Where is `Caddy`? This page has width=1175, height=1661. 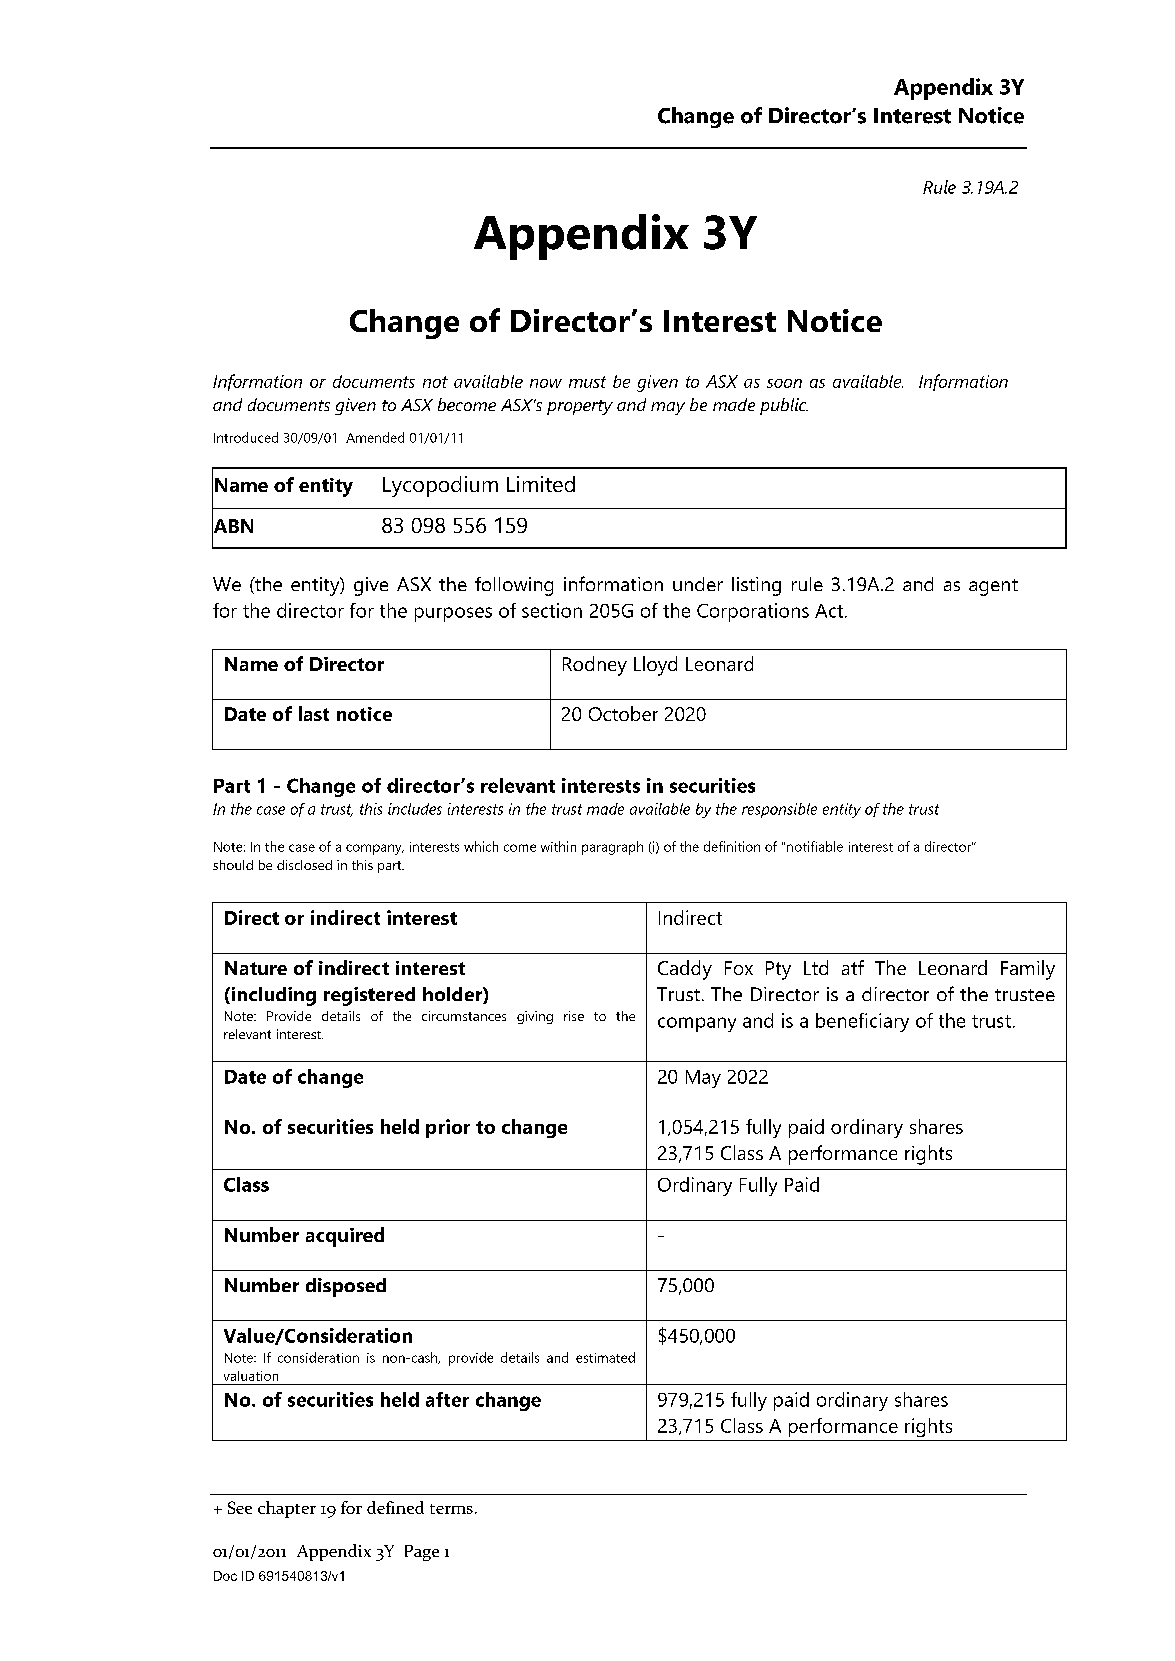 Caddy is located at coordinates (685, 970).
